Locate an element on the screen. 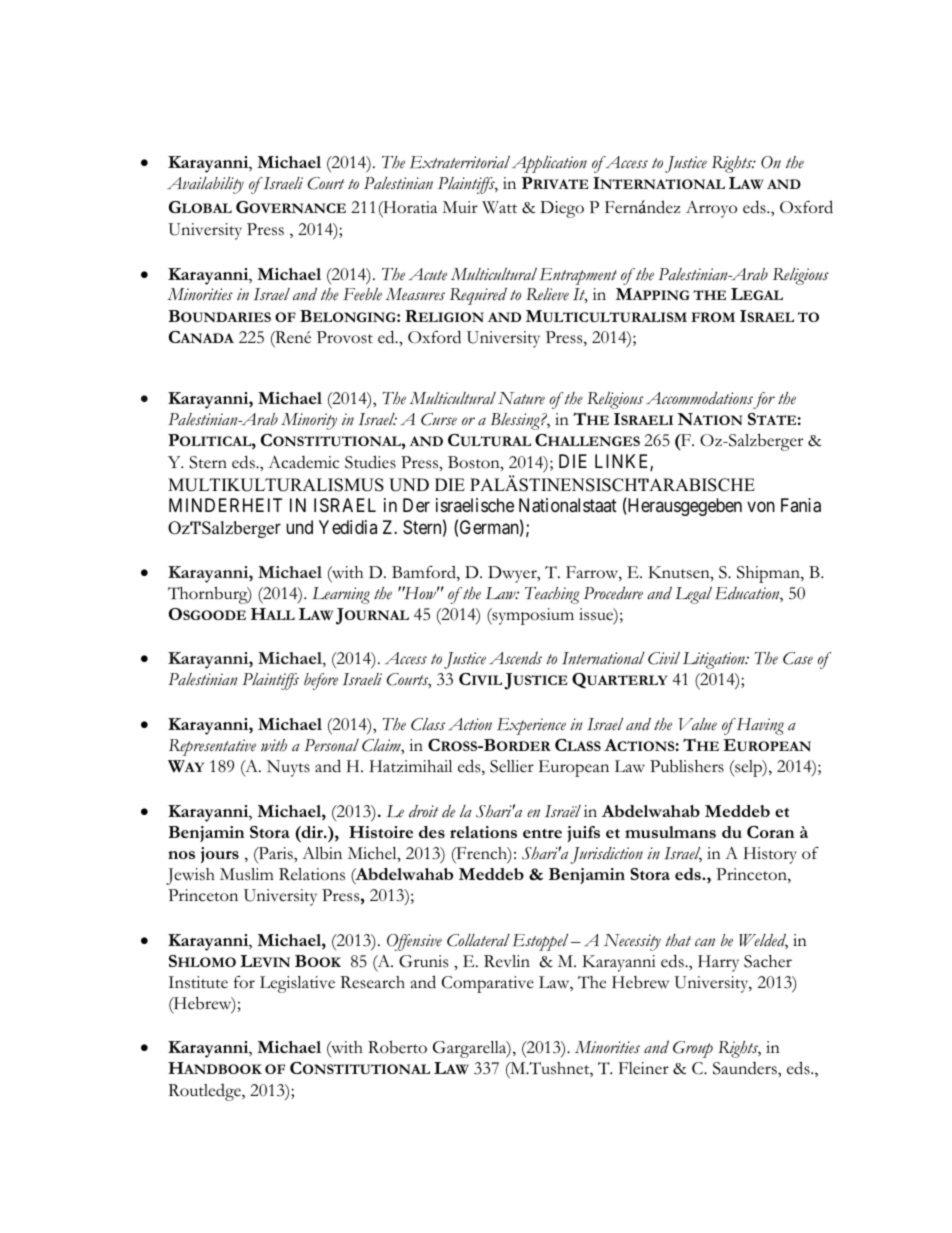 Image resolution: width=952 pixels, height=1233 pixels. Muslim is located at coordinates (247, 874).
